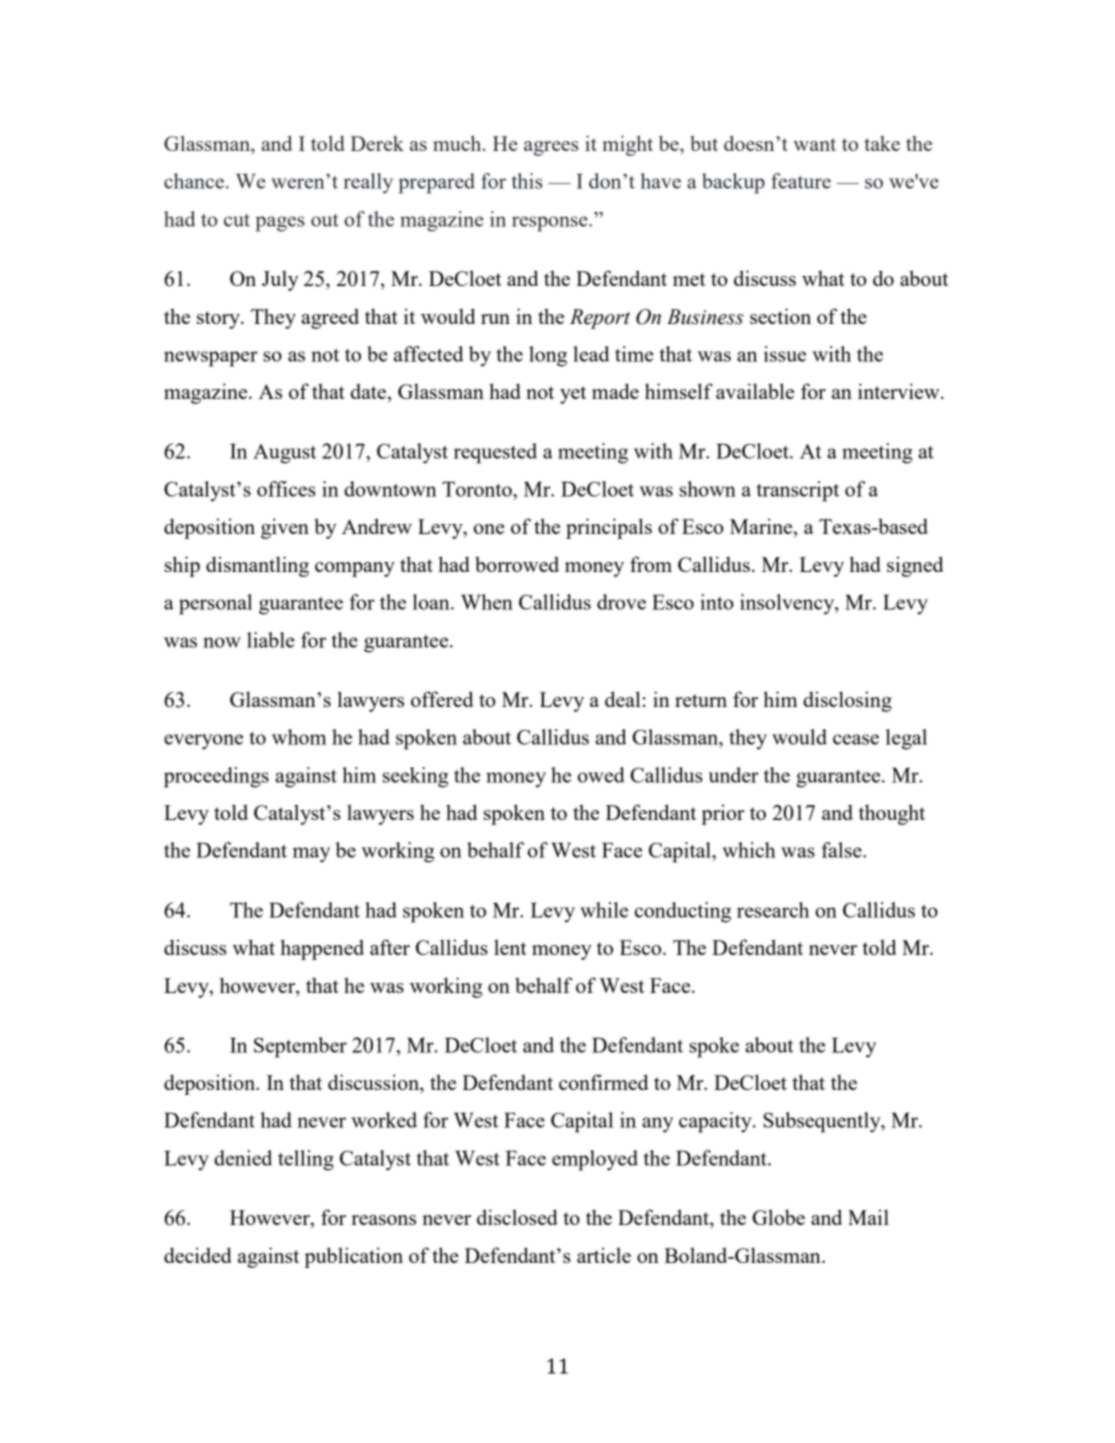  I want to click on decided, so click(198, 1255).
